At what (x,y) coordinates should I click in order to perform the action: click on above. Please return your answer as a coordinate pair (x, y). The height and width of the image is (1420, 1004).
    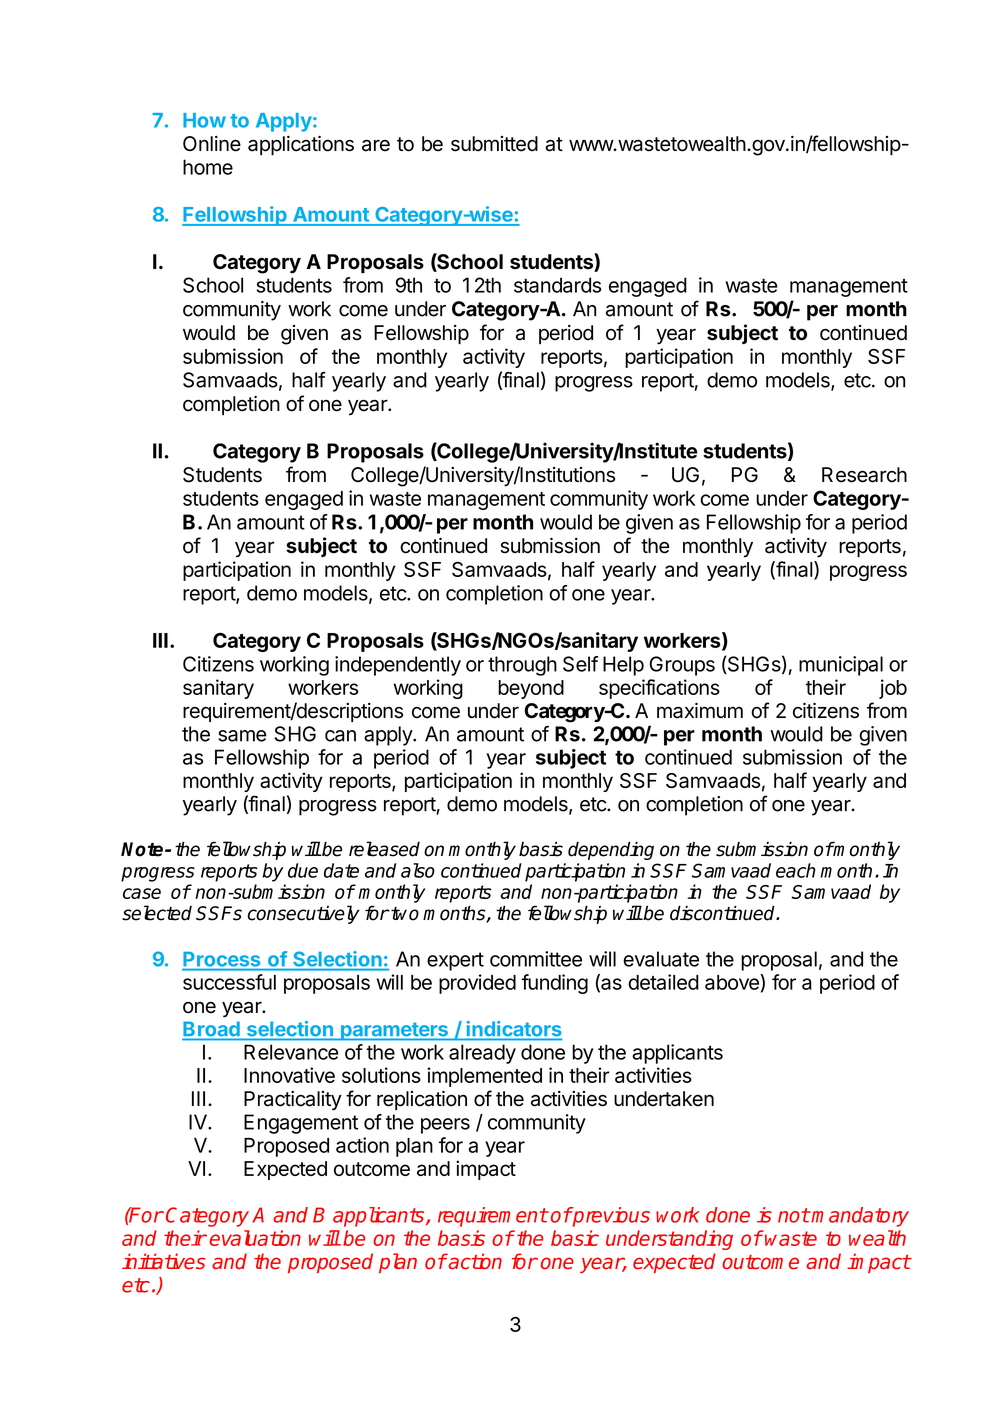
    Looking at the image, I should click on (733, 982).
